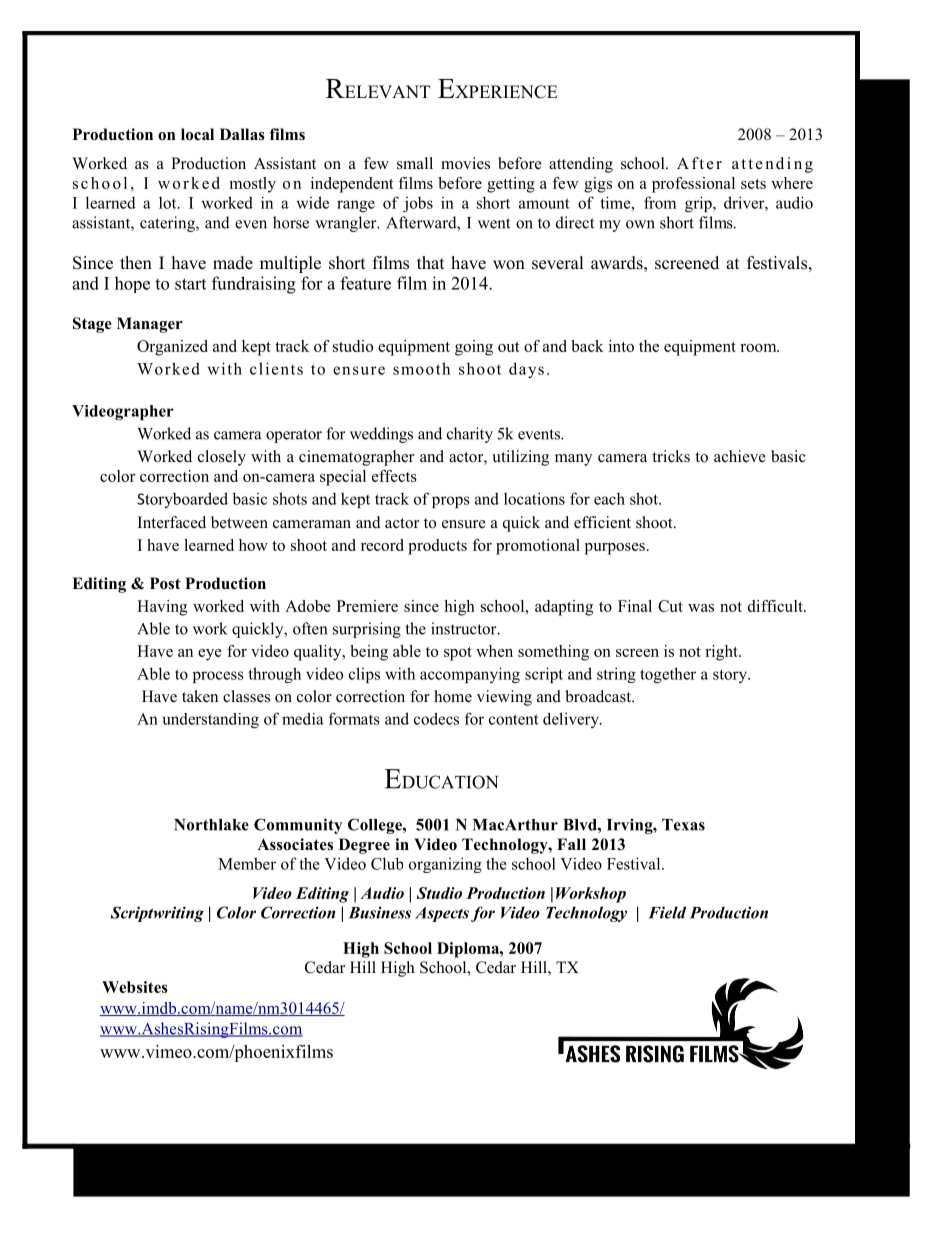  I want to click on home, so click(453, 696).
